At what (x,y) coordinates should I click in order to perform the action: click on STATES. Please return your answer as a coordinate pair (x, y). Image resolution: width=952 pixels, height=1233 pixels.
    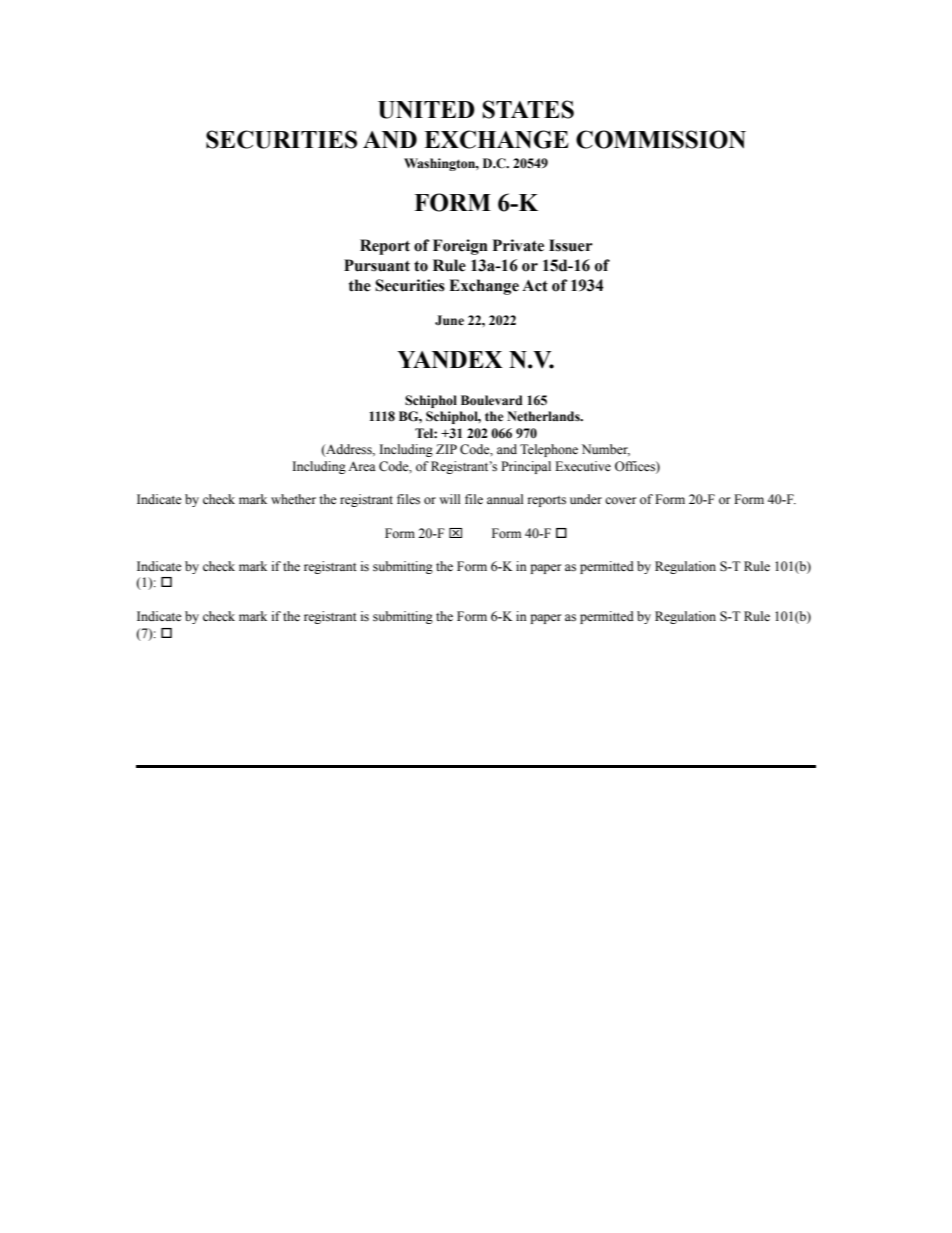
    Looking at the image, I should click on (528, 109).
